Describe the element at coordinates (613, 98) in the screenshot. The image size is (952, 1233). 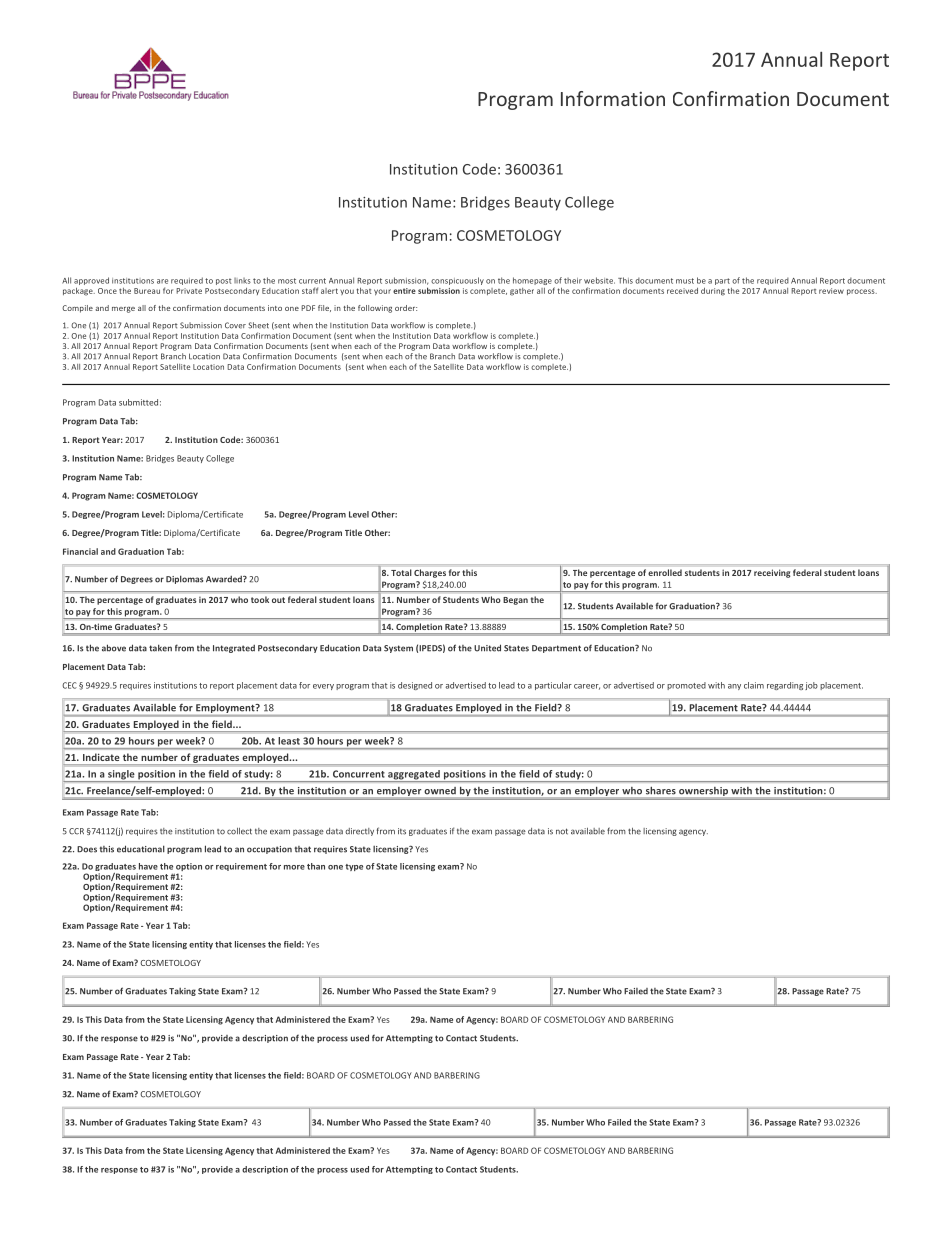
I see `Information` at that location.
